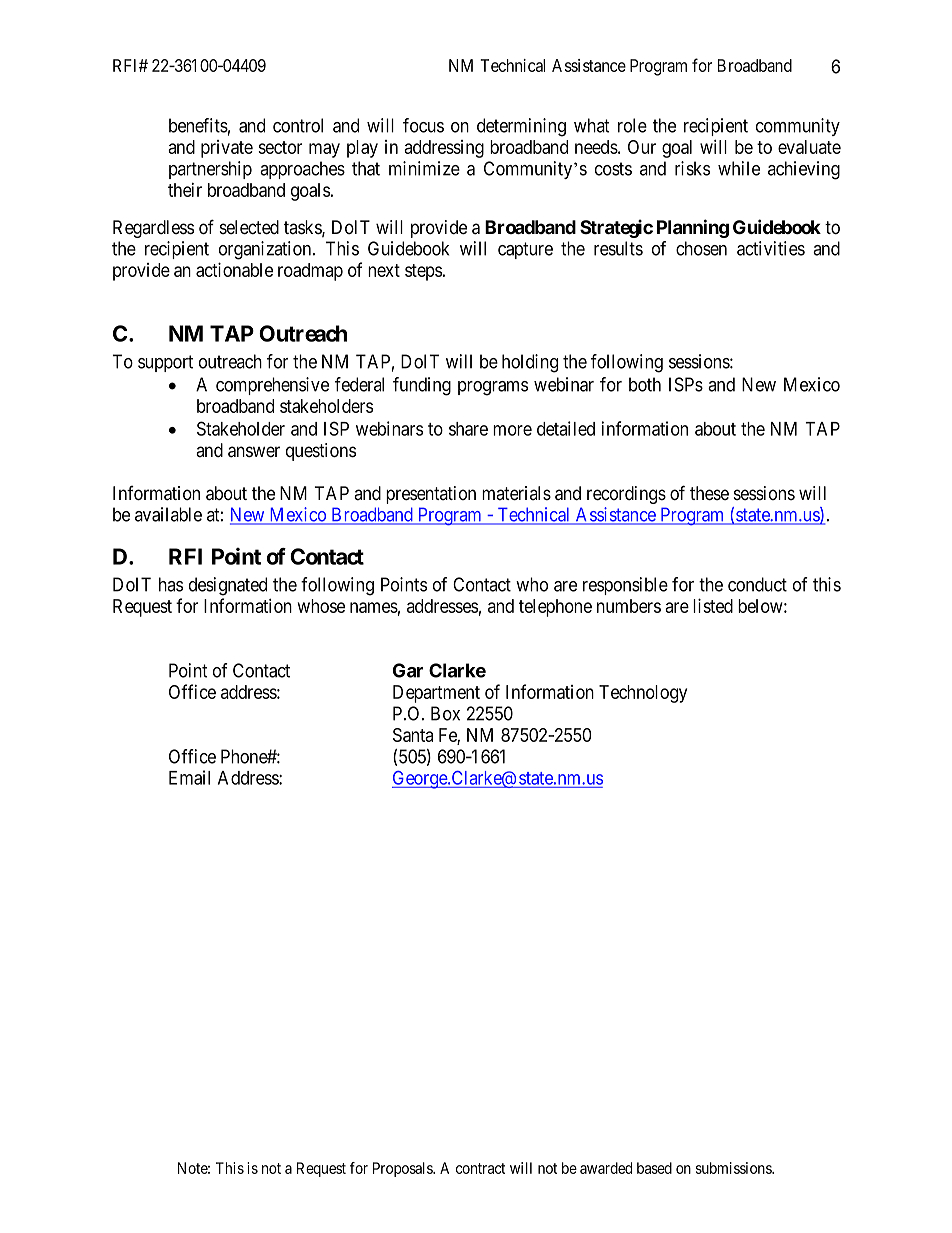 The height and width of the screenshot is (1233, 952). I want to click on determining, so click(521, 127).
